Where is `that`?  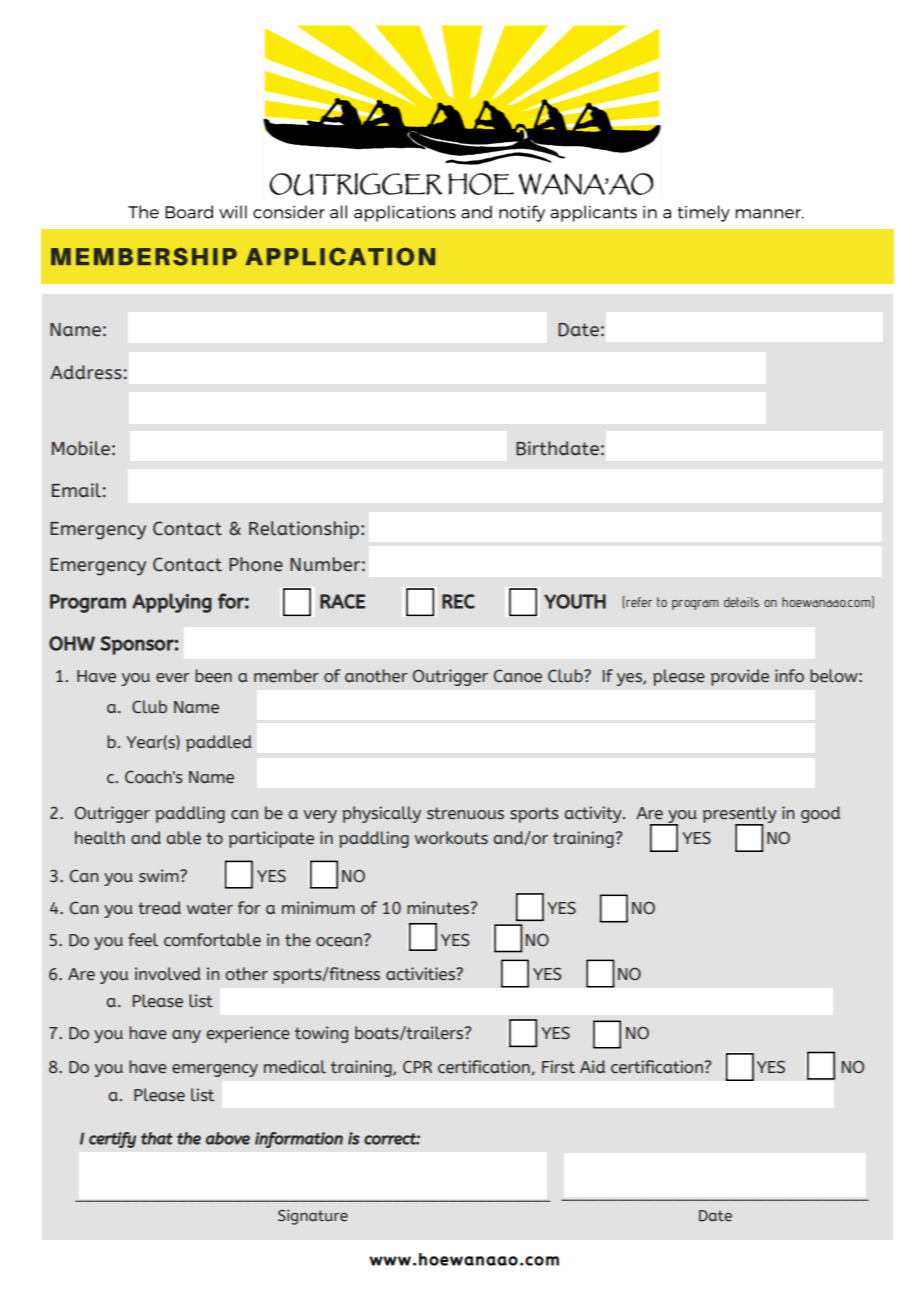 that is located at coordinates (157, 1138).
